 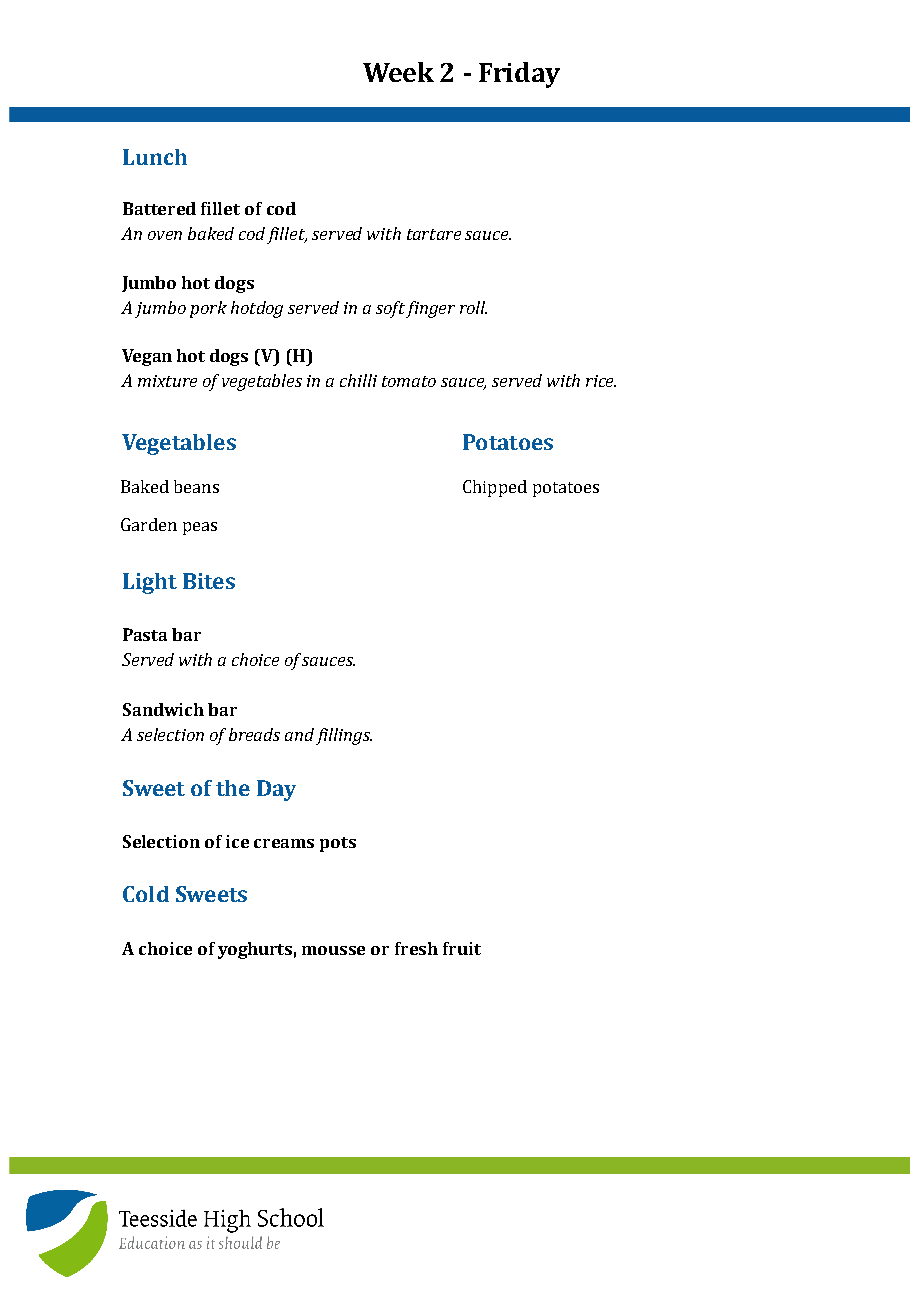 I want to click on roll, so click(x=473, y=307).
